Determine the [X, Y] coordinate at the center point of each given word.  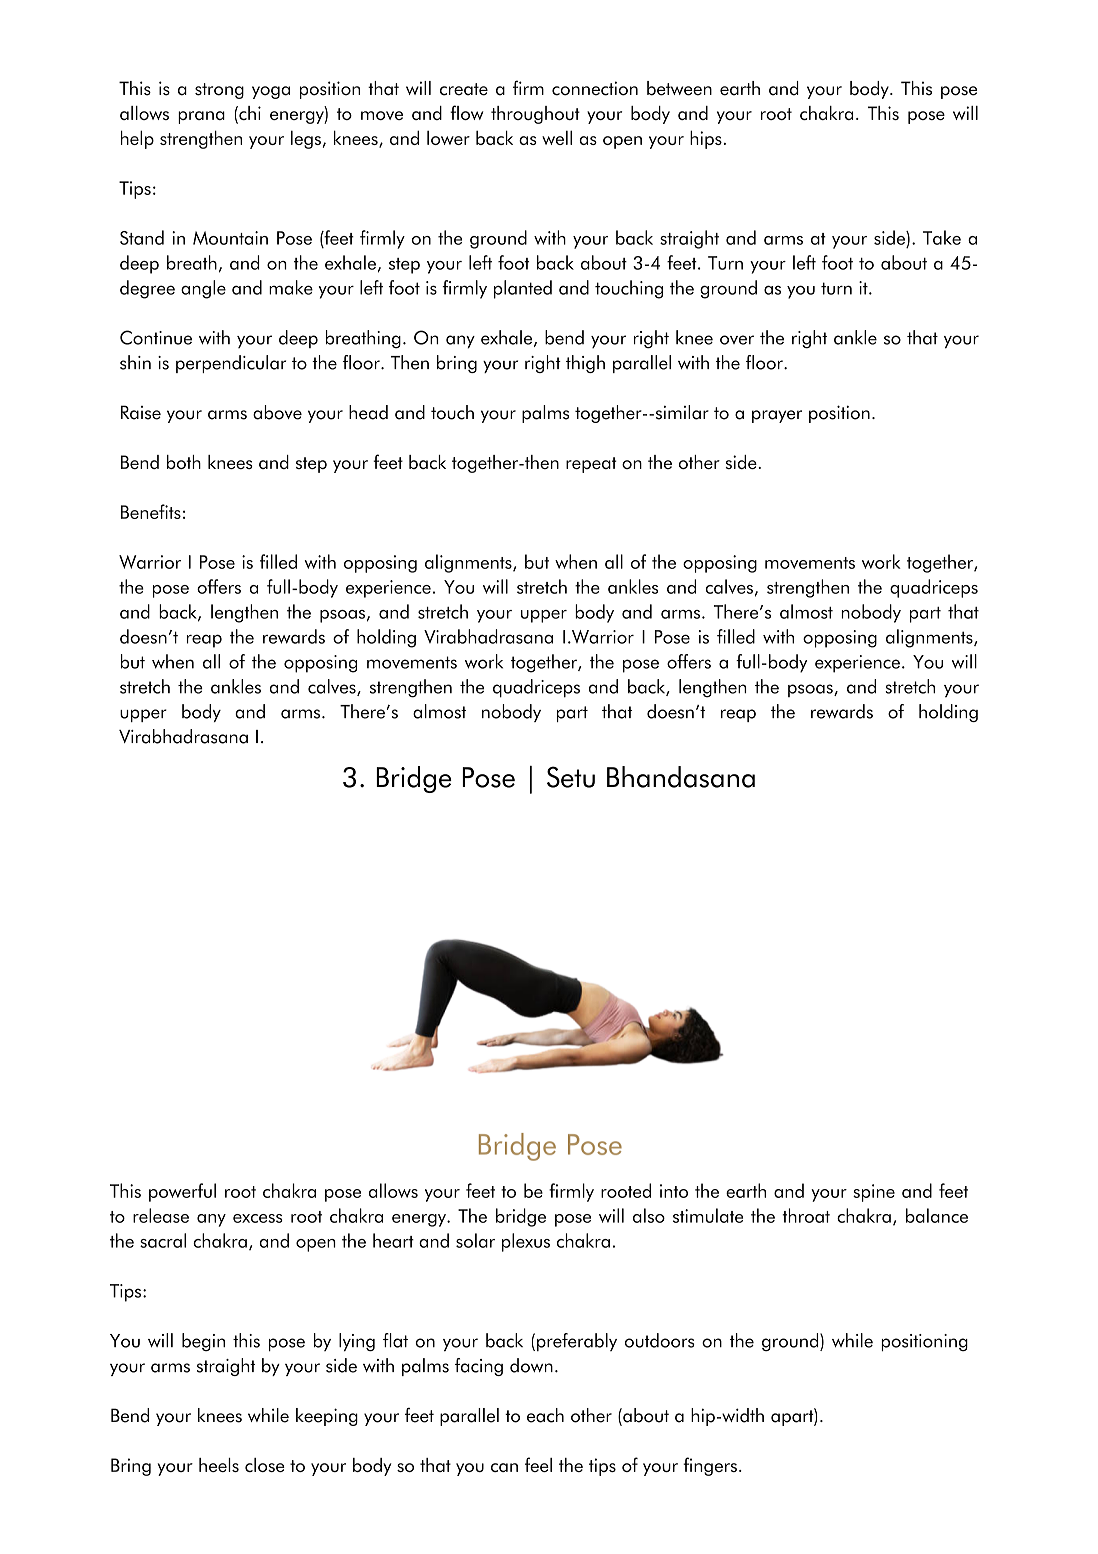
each [545, 1415]
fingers [710, 1466]
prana [201, 117]
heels [219, 1465]
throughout [535, 115]
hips [706, 139]
